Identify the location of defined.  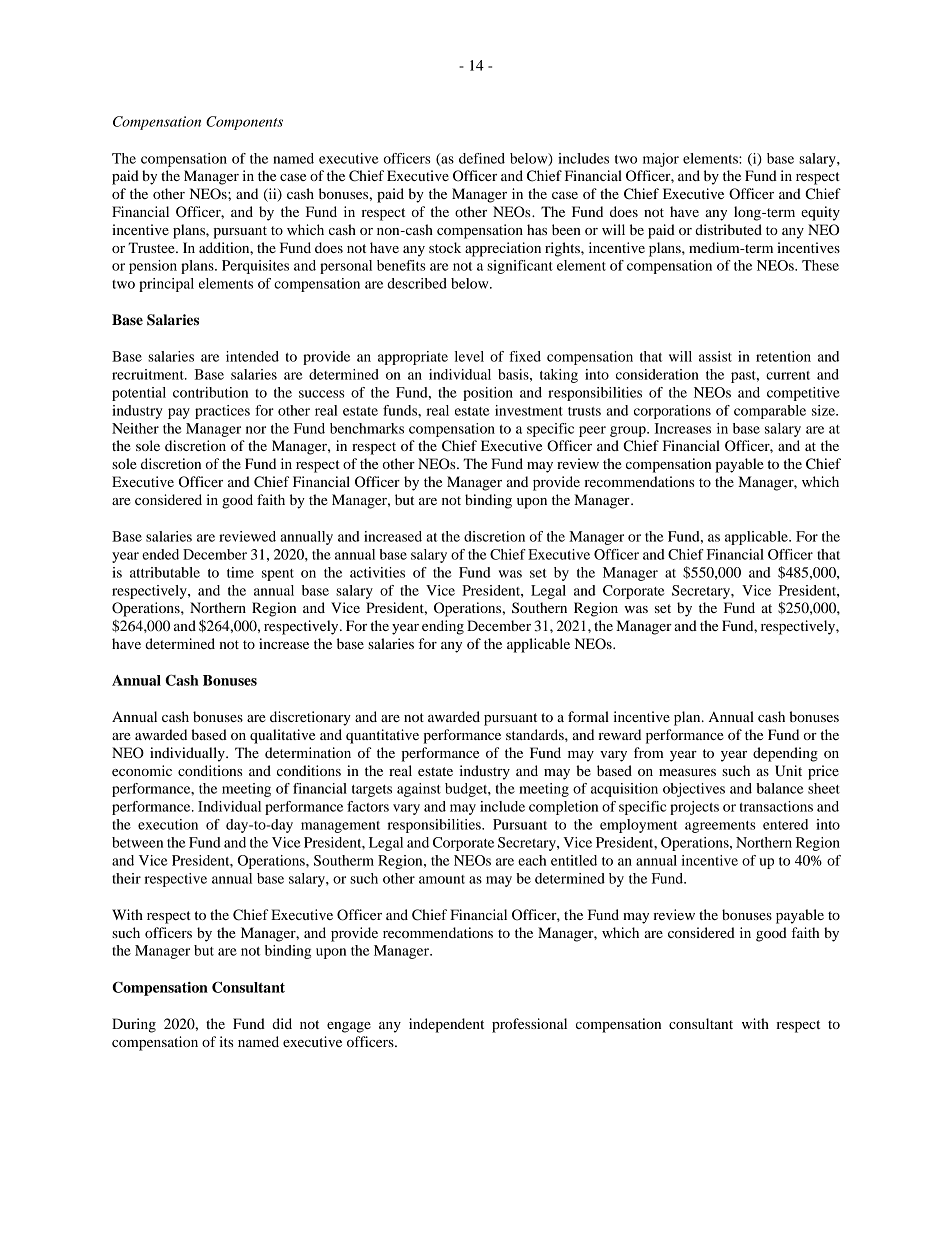
(482, 158).
